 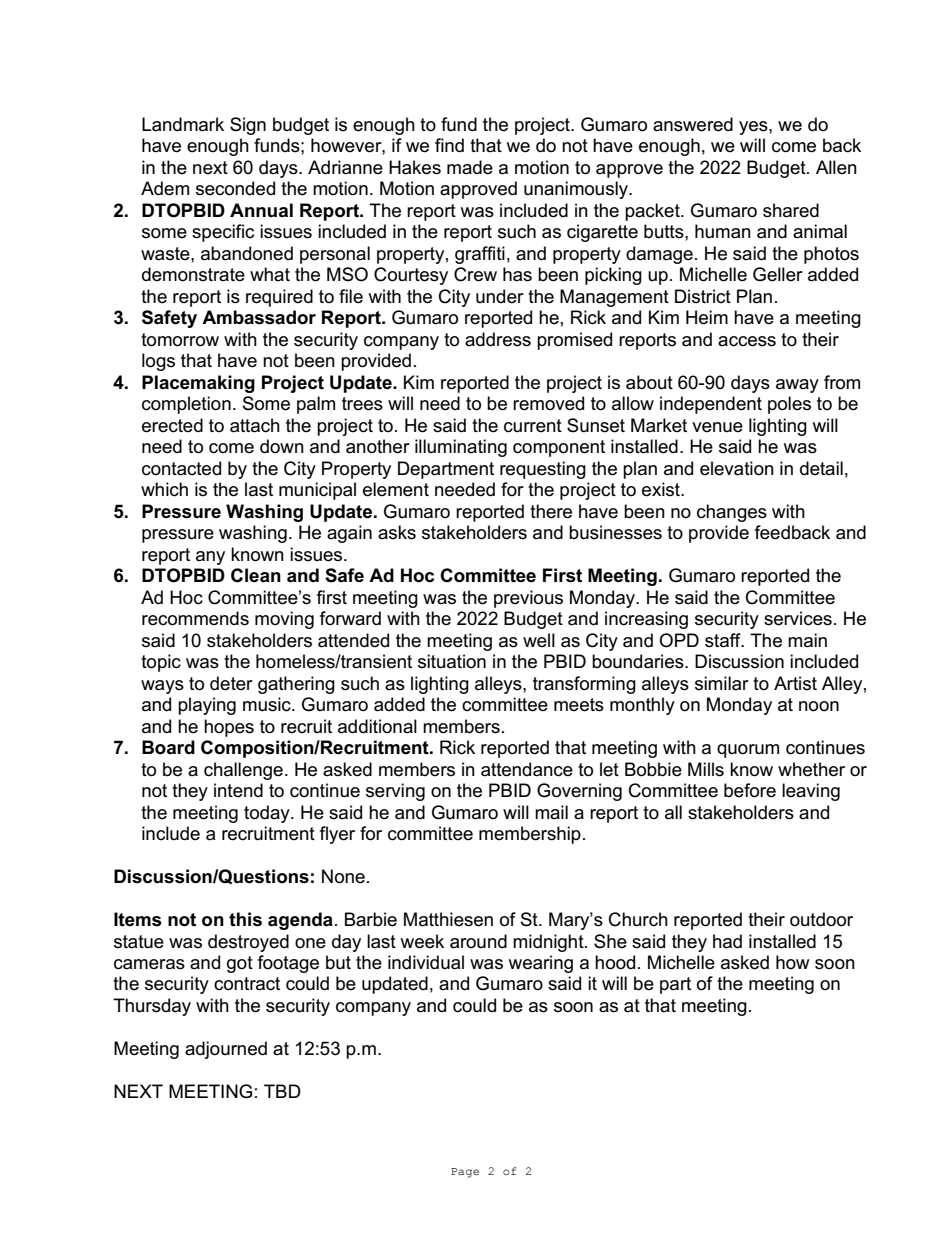 I want to click on before, so click(x=750, y=790).
